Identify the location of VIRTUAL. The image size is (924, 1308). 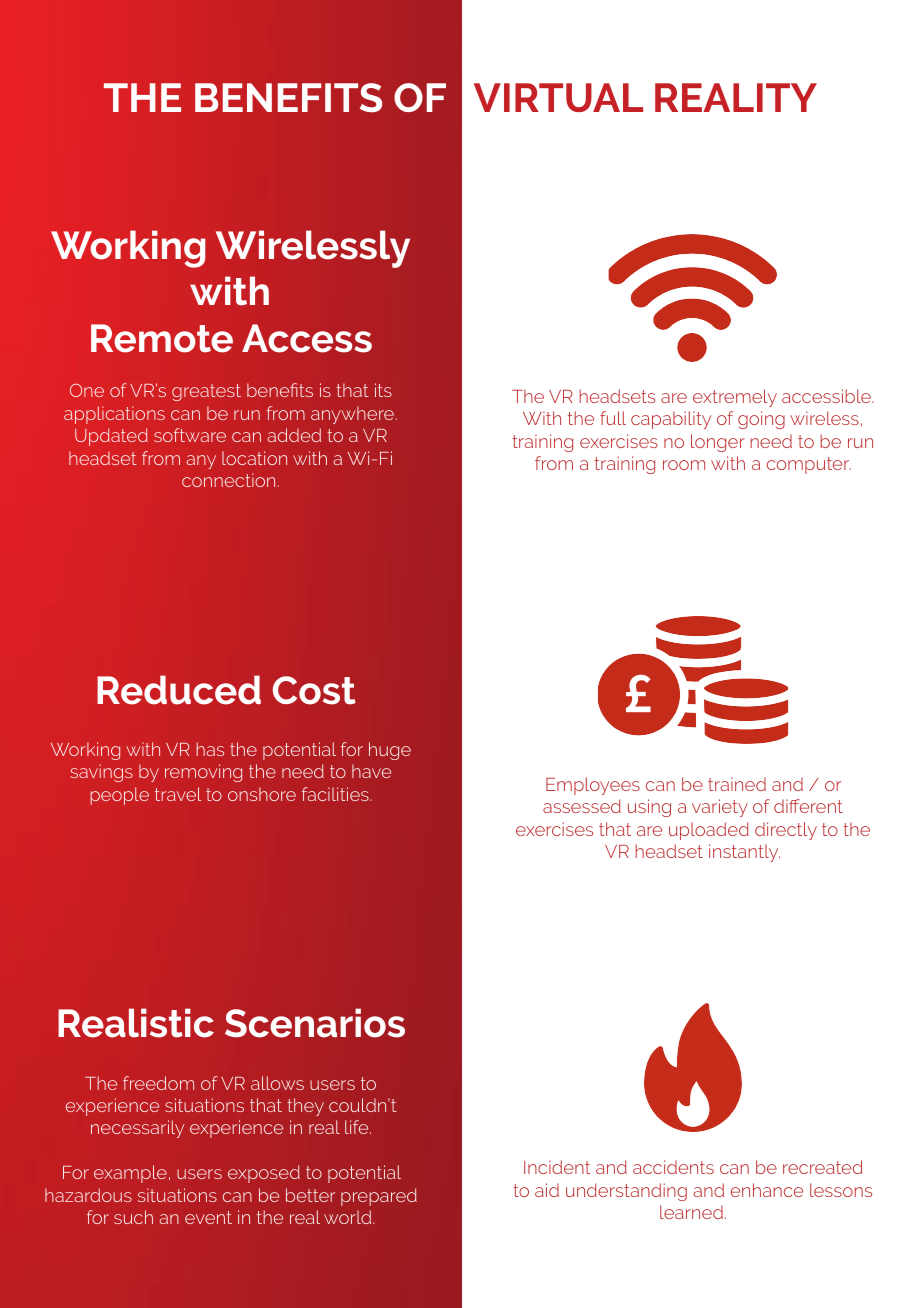
(558, 97).
